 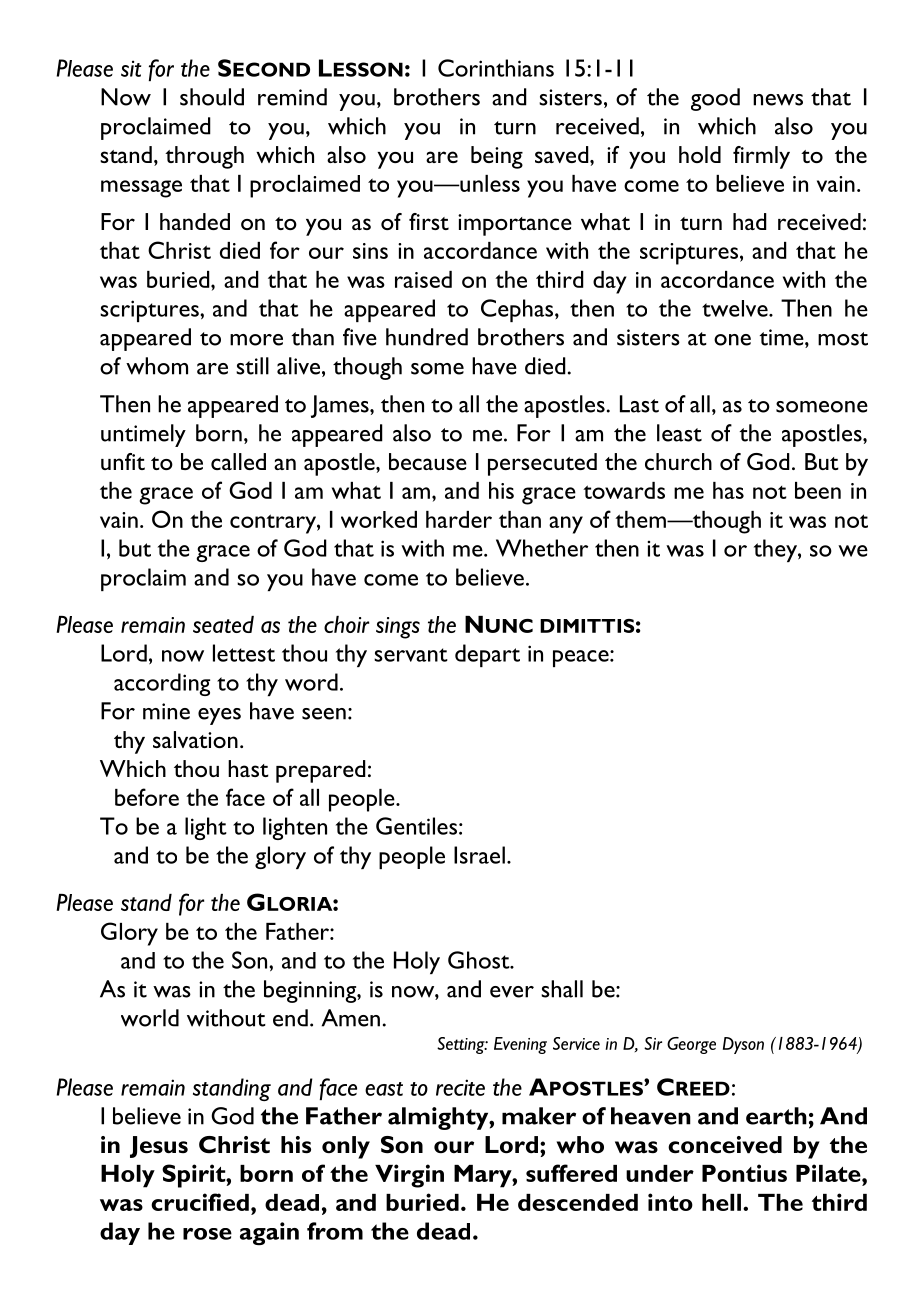 I want to click on Virgin, so click(x=409, y=1176).
